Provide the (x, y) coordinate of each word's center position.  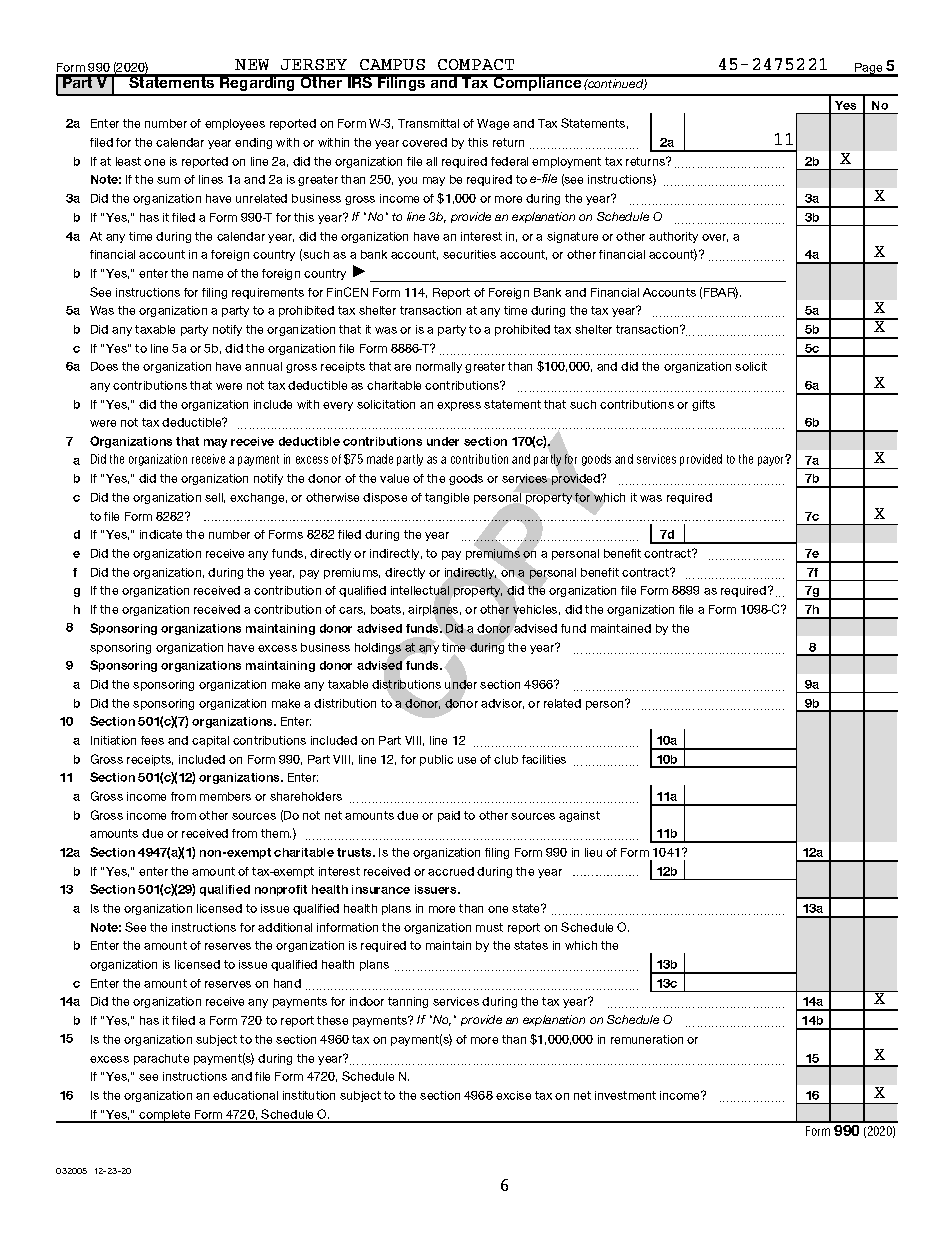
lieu (593, 852)
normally (439, 367)
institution (309, 1095)
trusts (356, 852)
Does (104, 366)
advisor (502, 704)
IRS (360, 81)
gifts (703, 405)
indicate (161, 534)
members (225, 796)
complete (165, 1116)
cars (352, 611)
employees (235, 124)
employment (566, 162)
